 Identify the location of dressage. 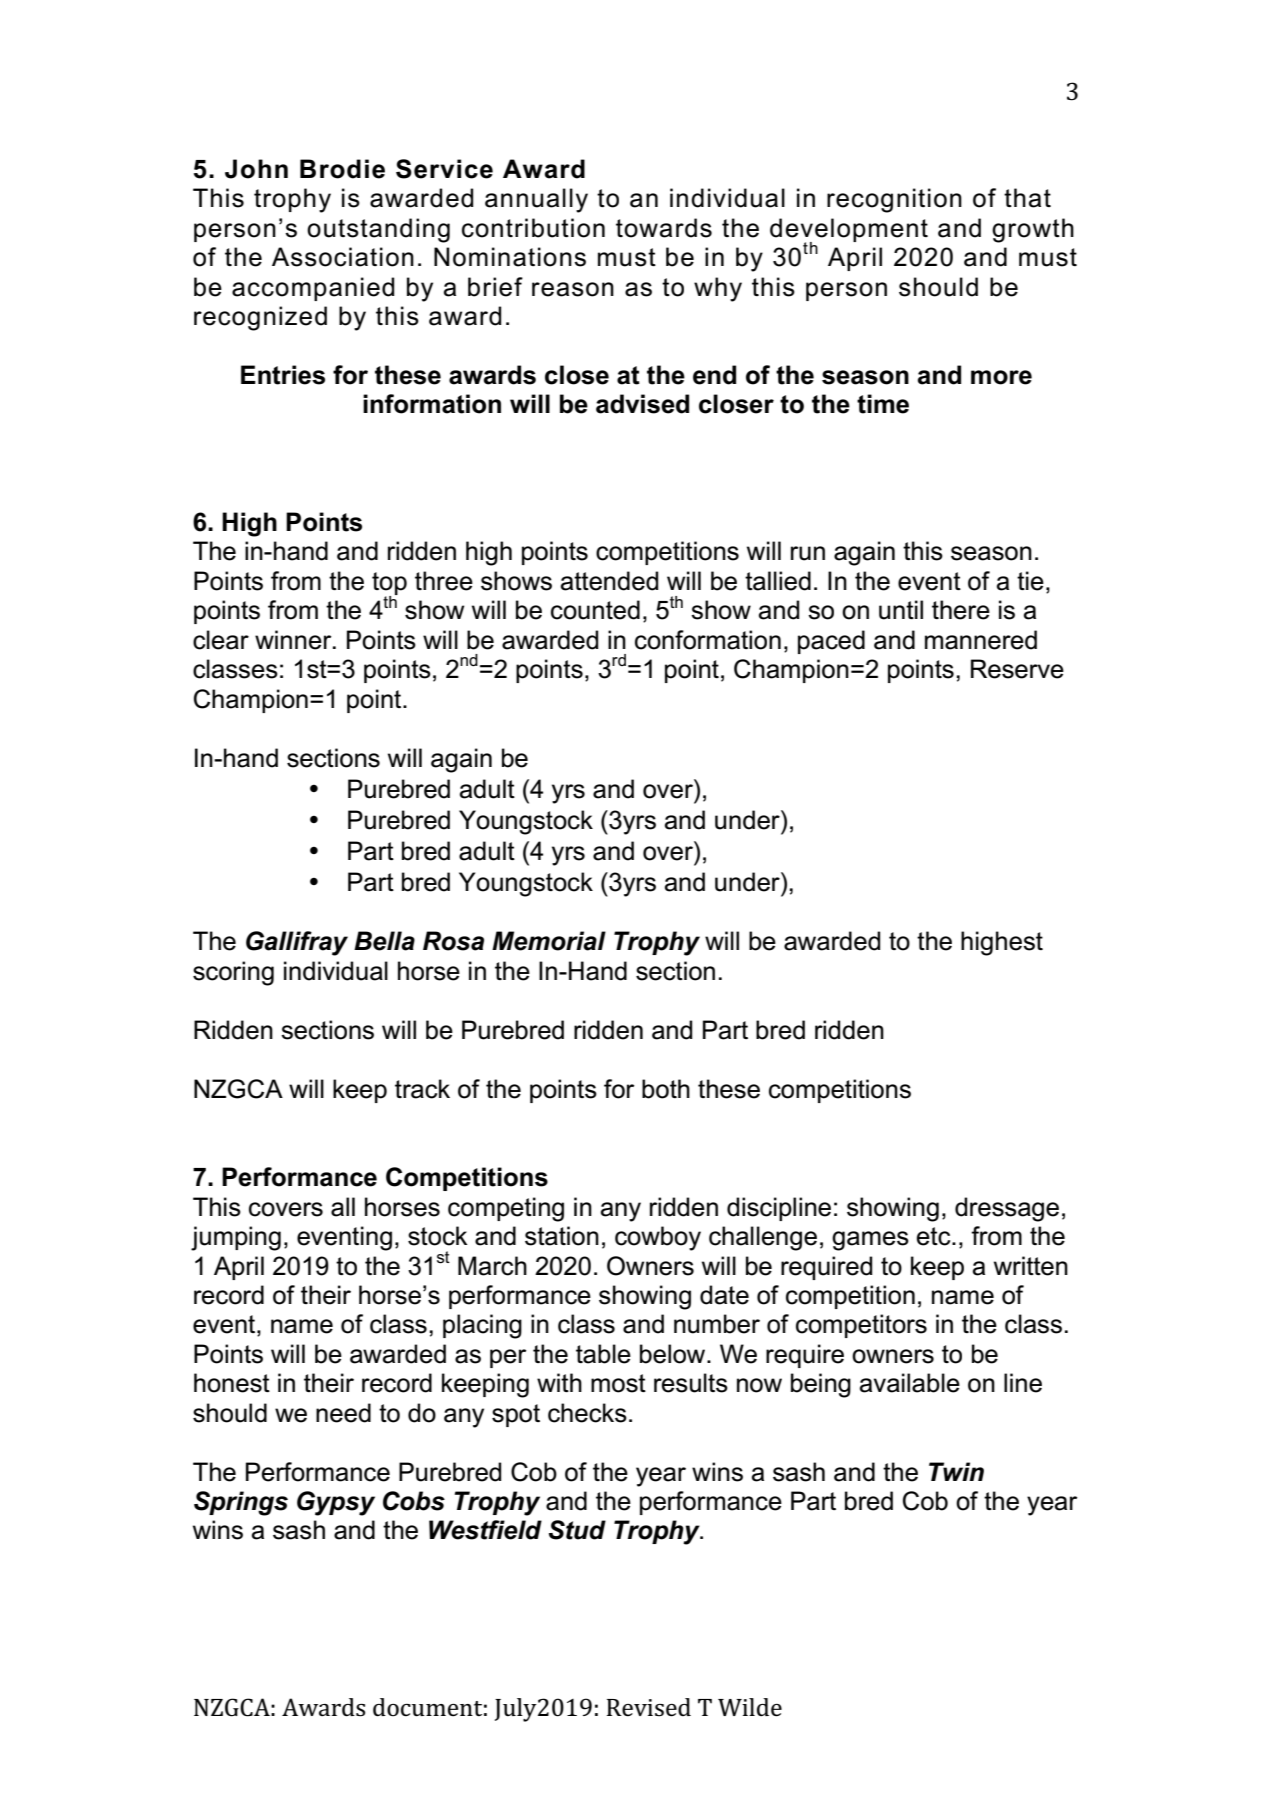
(1007, 1209).
